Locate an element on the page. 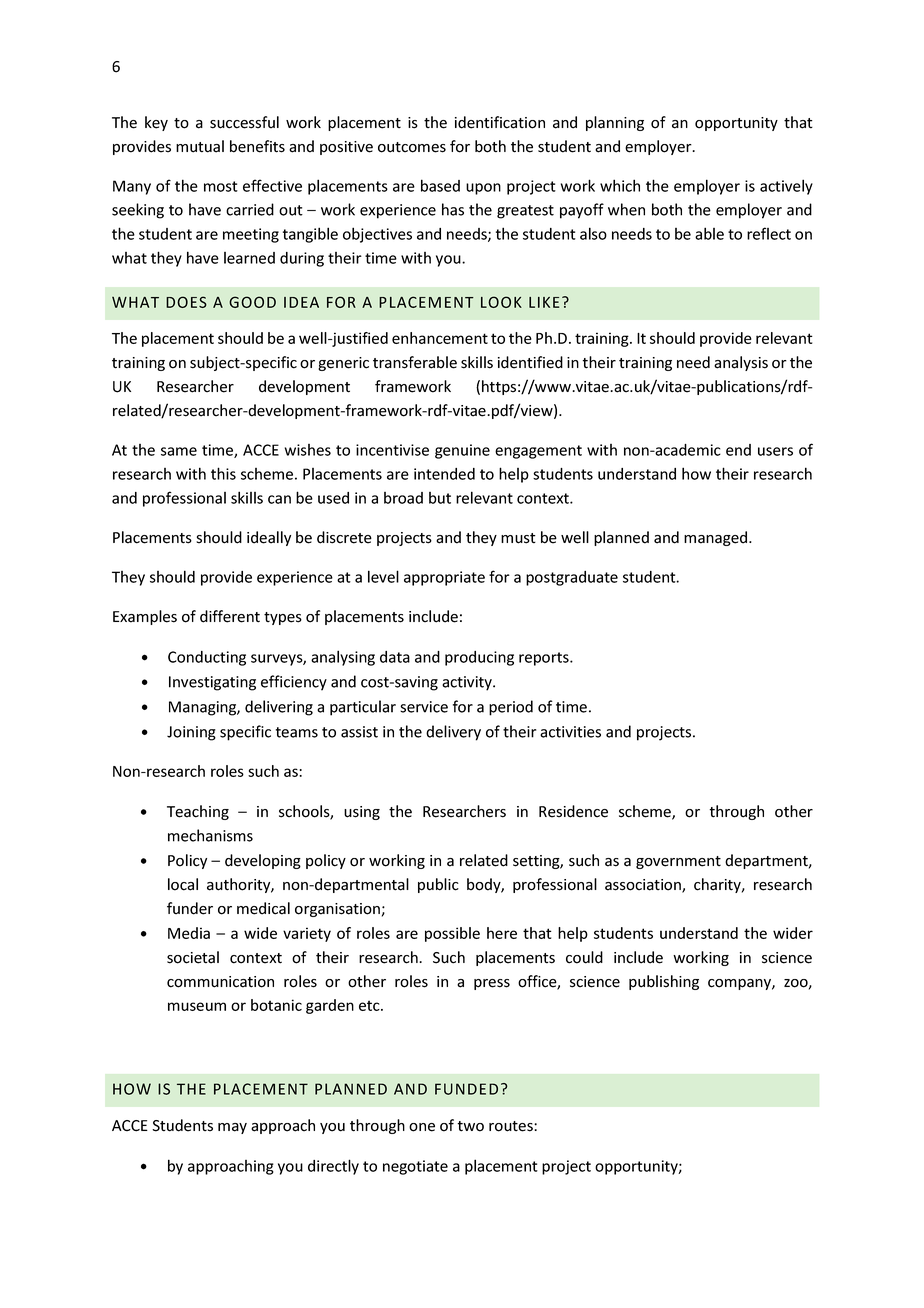 The height and width of the image is (1308, 924). producing is located at coordinates (479, 658).
